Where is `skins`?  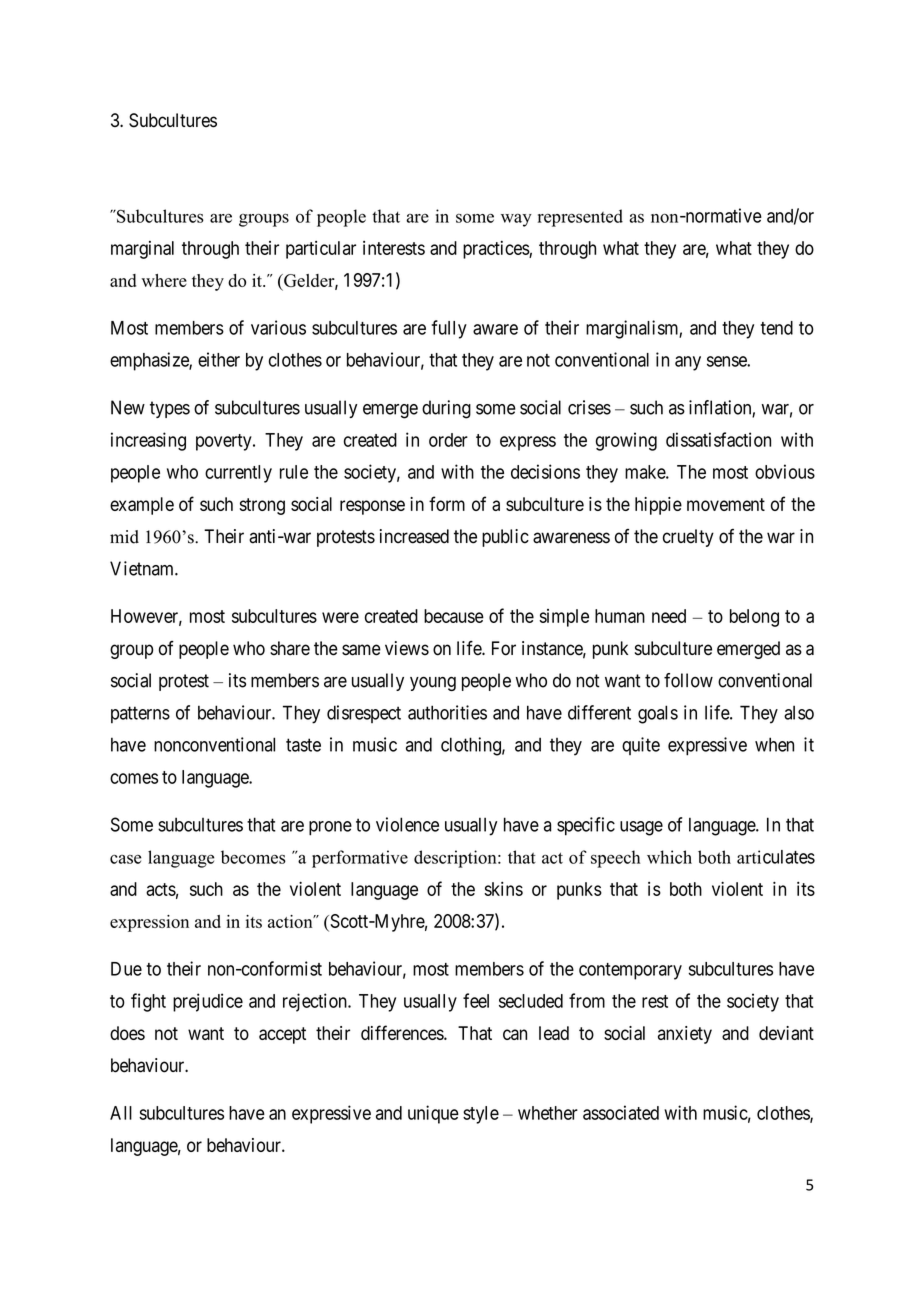
skins is located at coordinates (503, 889).
